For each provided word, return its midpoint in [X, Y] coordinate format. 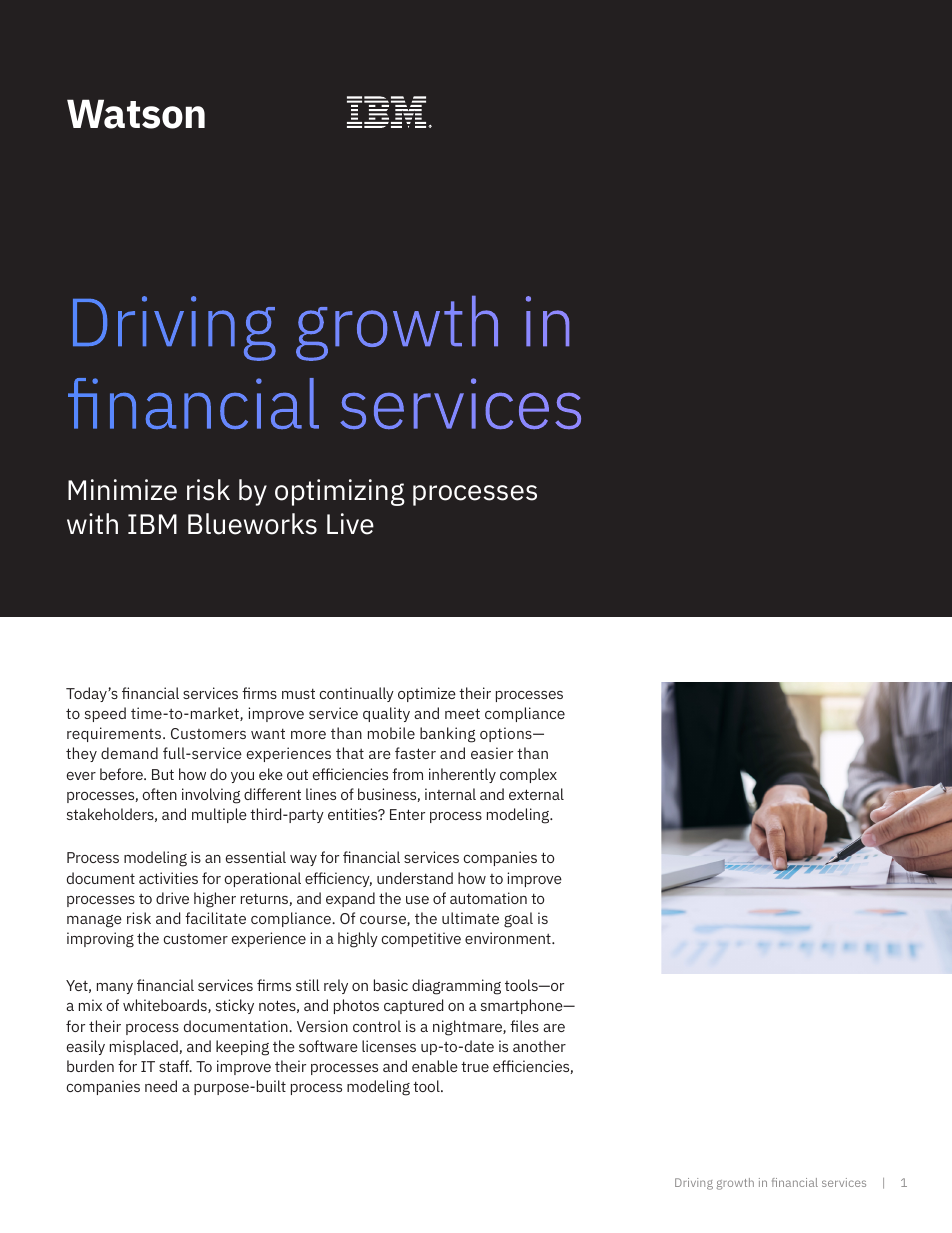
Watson [136, 114]
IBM [152, 524]
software [328, 1046]
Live [350, 524]
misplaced [144, 1047]
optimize [427, 694]
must [298, 693]
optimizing [340, 492]
